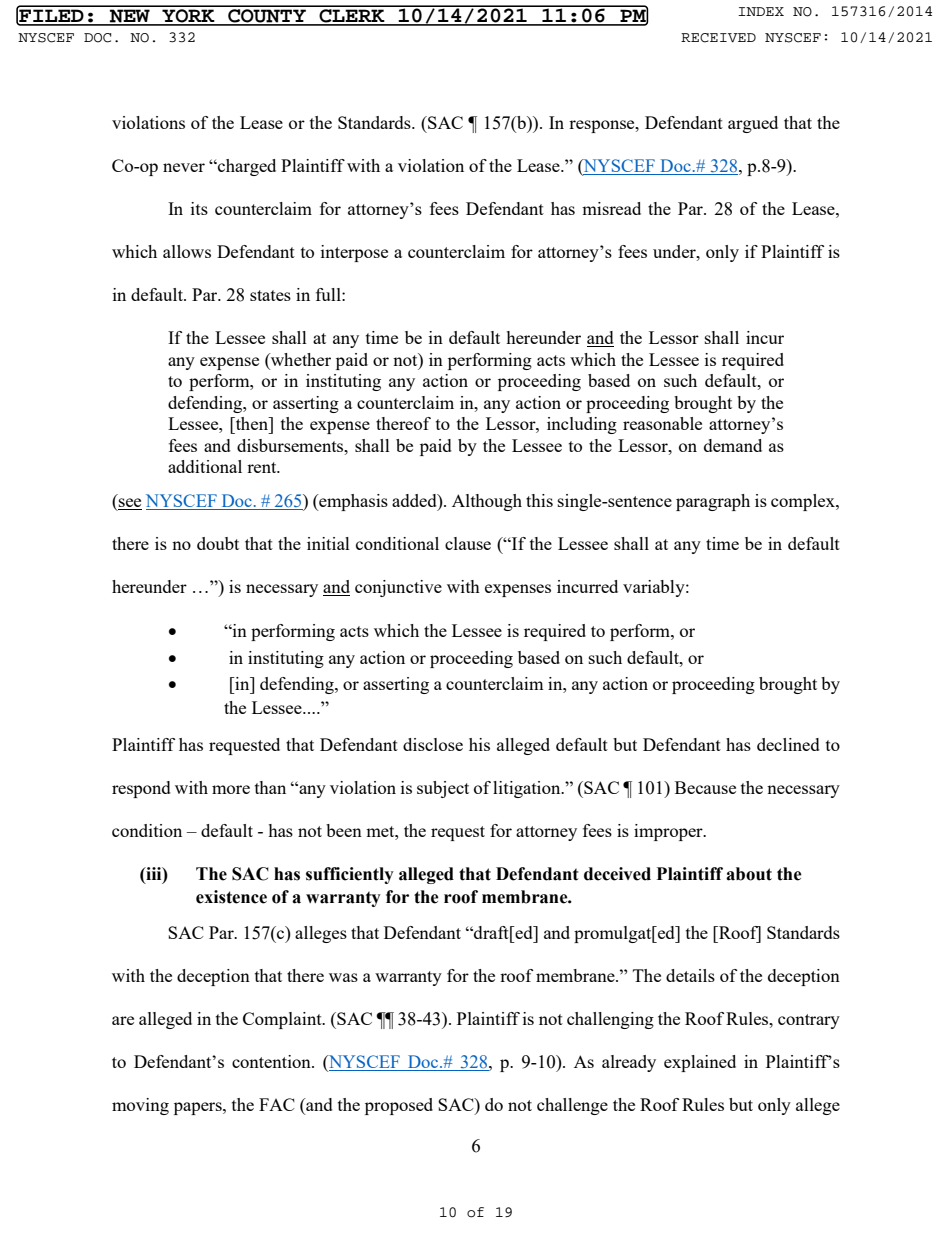 This document has width=952, height=1233. What do you see at coordinates (788, 744) in the document?
I see `declined` at bounding box center [788, 744].
